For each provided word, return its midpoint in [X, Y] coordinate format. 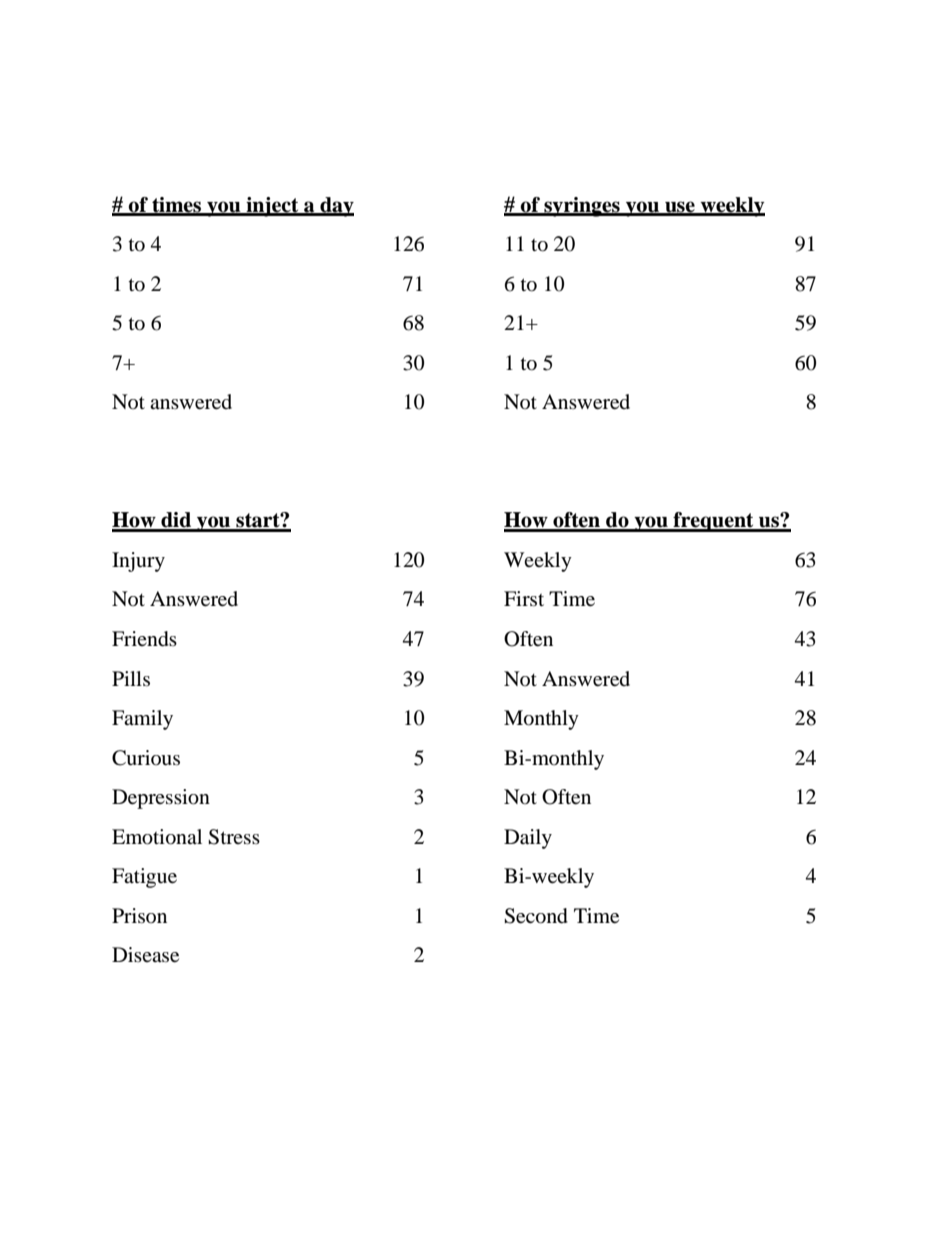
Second [536, 916]
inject [272, 207]
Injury [138, 562]
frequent [713, 522]
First [524, 598]
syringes [582, 207]
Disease [145, 955]
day [336, 207]
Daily [528, 839]
